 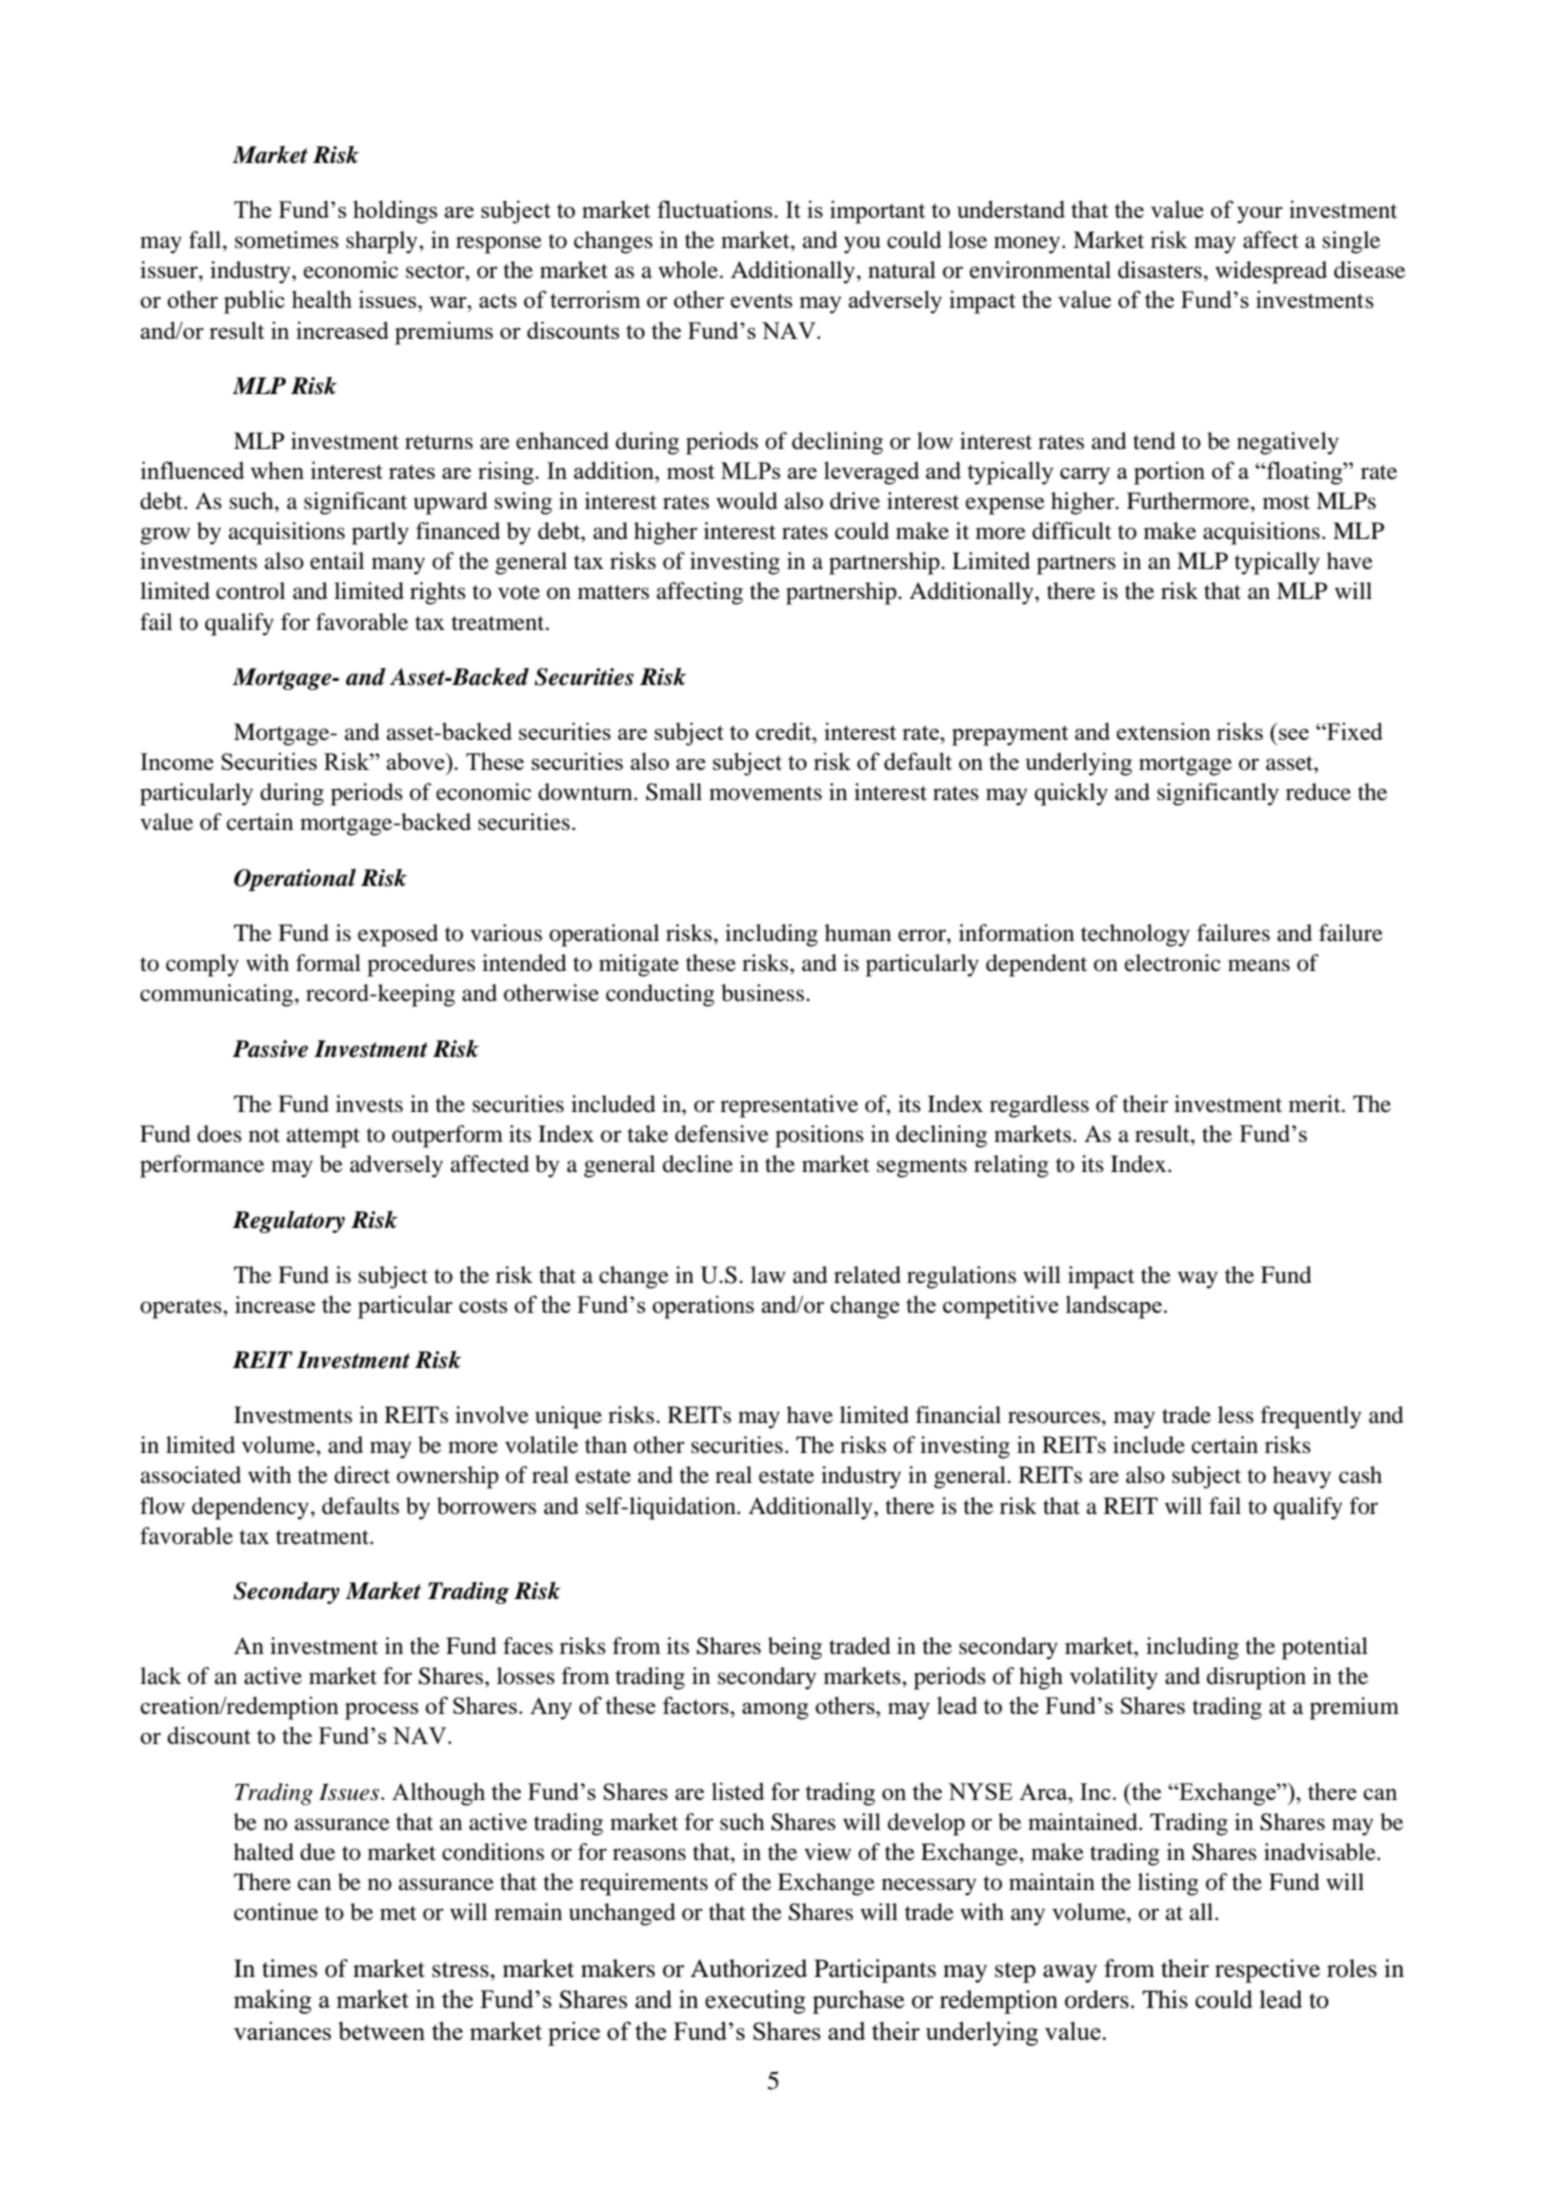 What do you see at coordinates (1316, 1104) in the document?
I see `merit` at bounding box center [1316, 1104].
